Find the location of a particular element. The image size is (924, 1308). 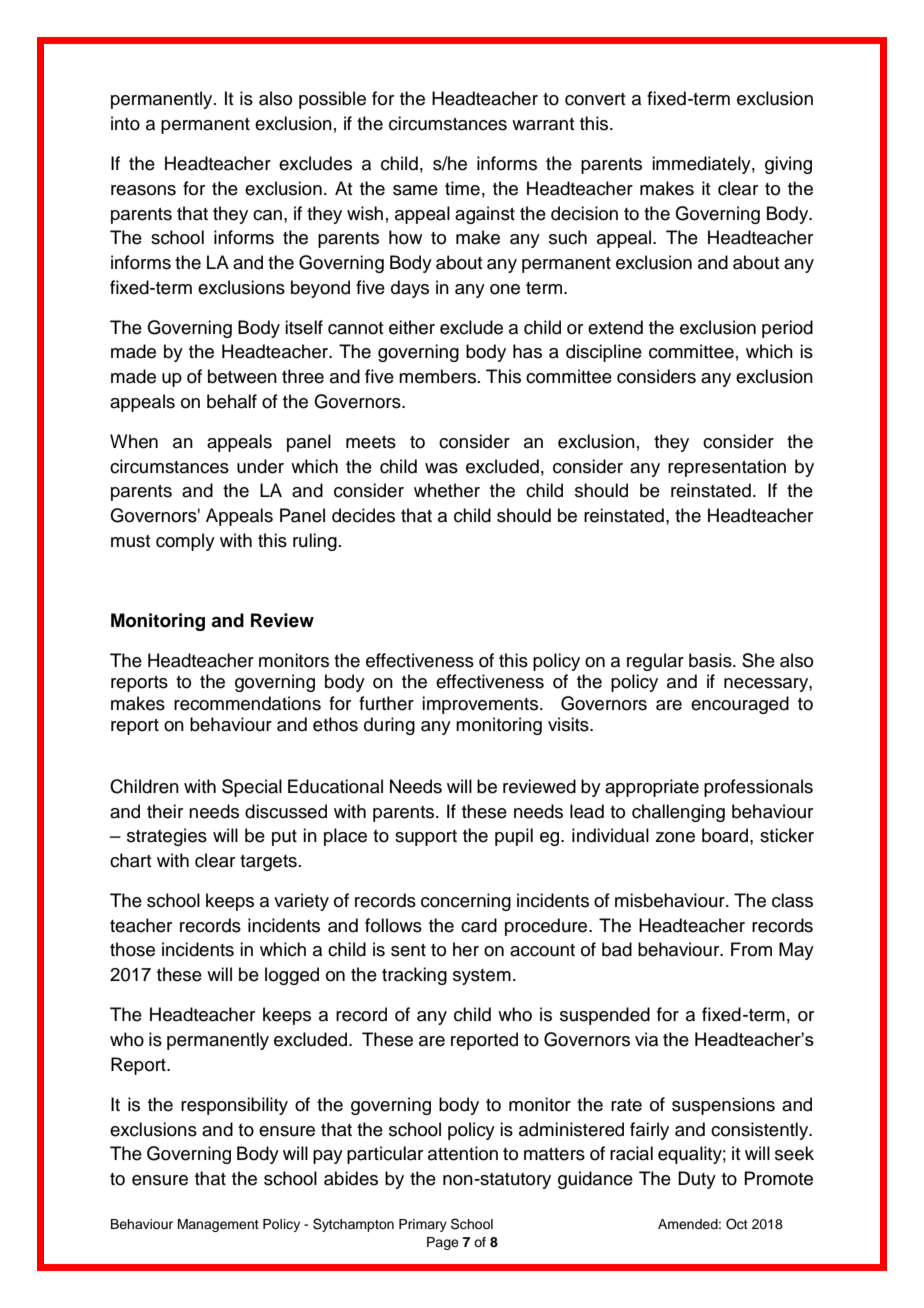

their is located at coordinates (165, 811).
